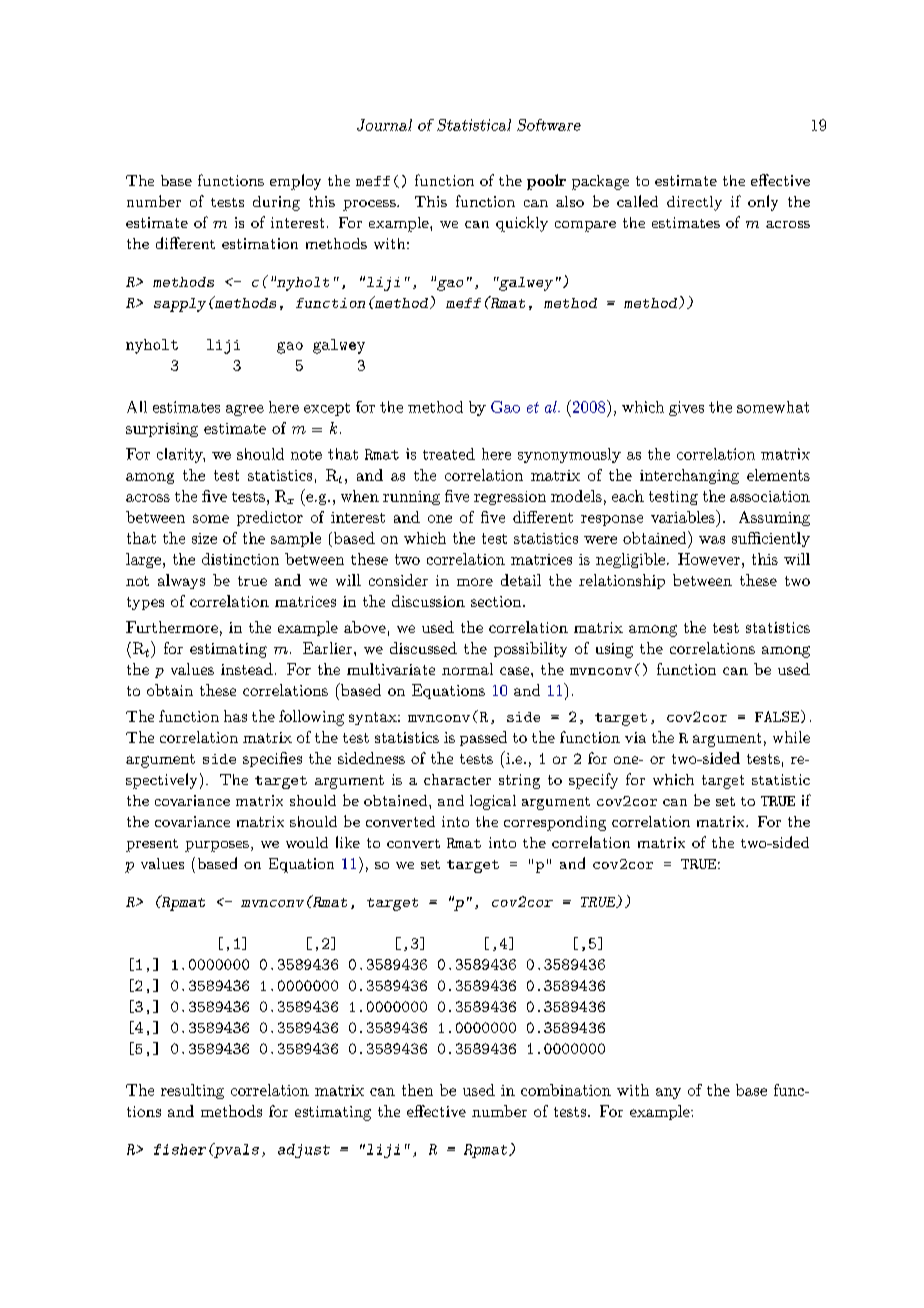 Image resolution: width=924 pixels, height=1308 pixels. I want to click on predictor, so click(270, 518).
